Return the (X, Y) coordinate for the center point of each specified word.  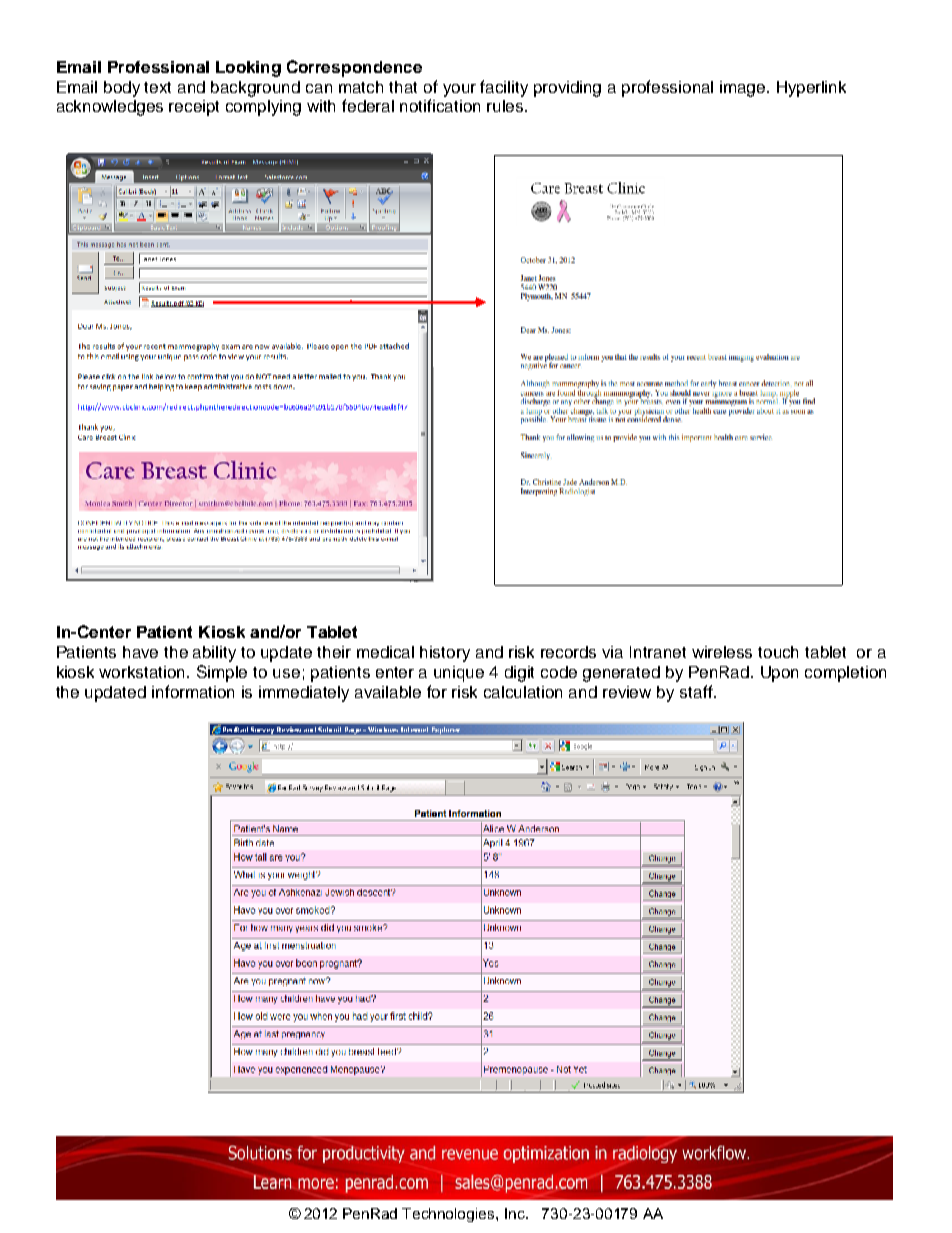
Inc (516, 1213)
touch (778, 652)
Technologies (449, 1215)
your (459, 90)
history (445, 654)
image (744, 89)
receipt (194, 108)
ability (214, 654)
